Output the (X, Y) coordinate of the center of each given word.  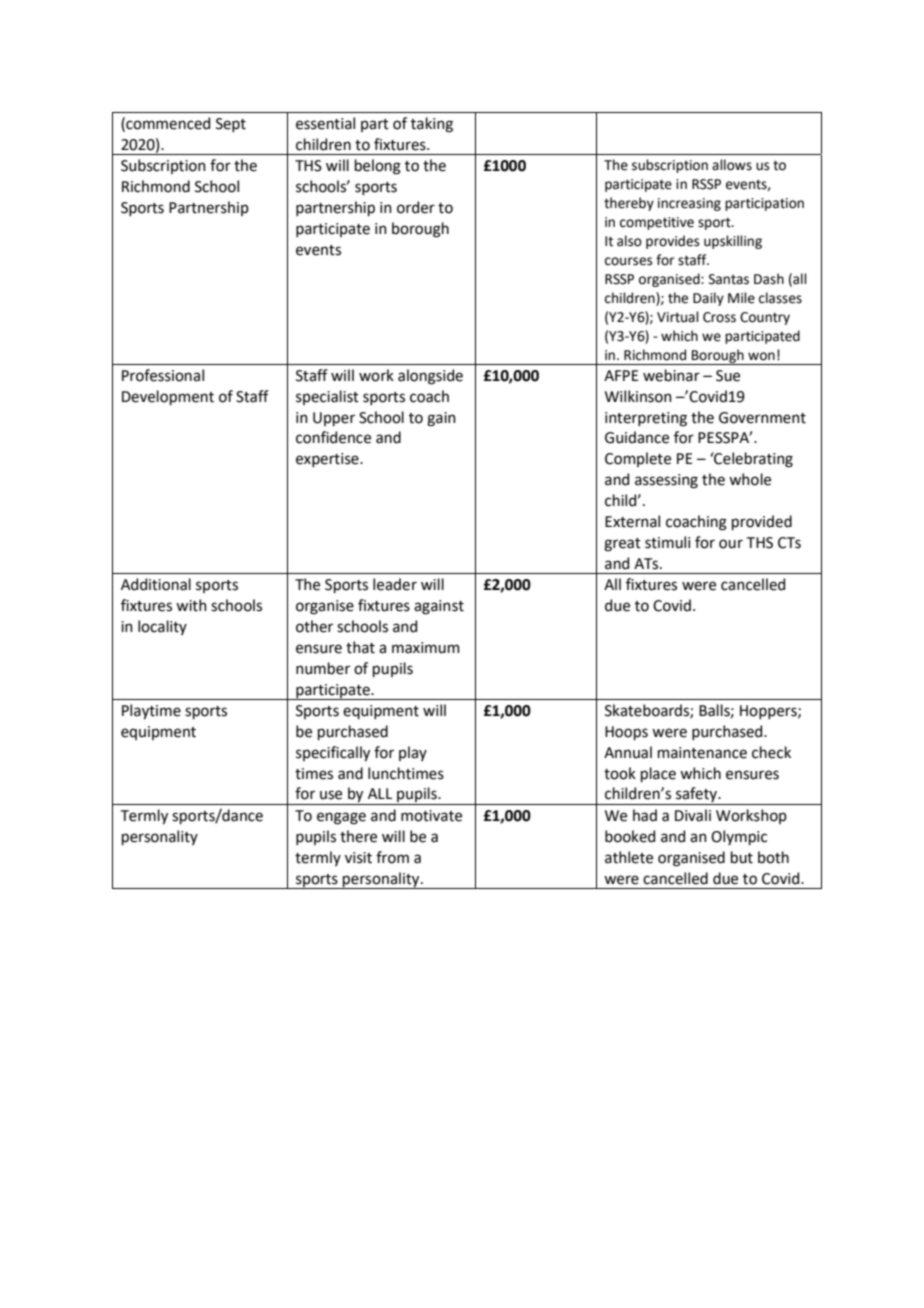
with (191, 605)
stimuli (667, 542)
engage (341, 818)
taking (432, 125)
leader (395, 584)
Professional (163, 375)
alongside (430, 377)
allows (732, 165)
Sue (728, 376)
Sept (231, 125)
